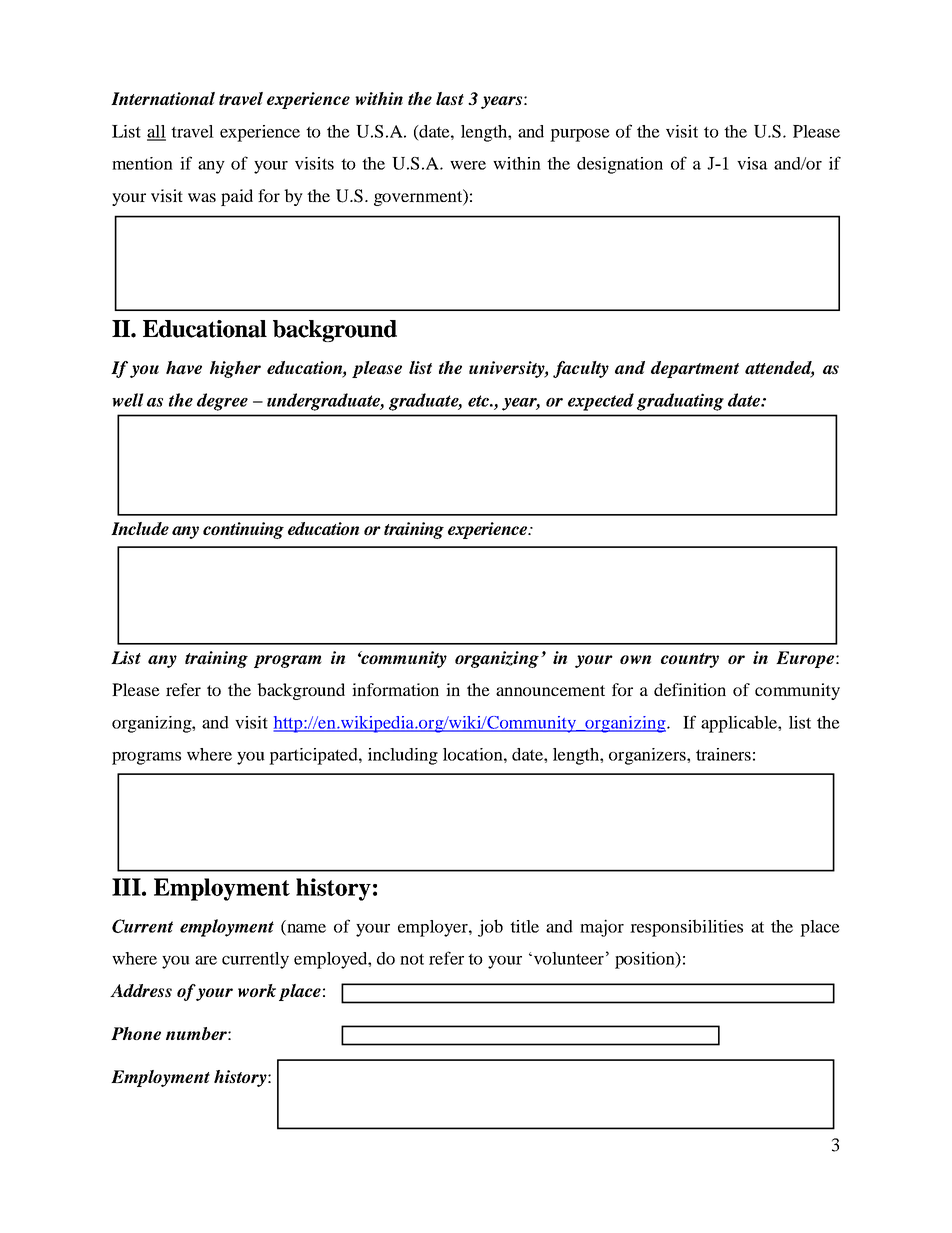  Describe the element at coordinates (412, 959) in the document. I see `not` at that location.
